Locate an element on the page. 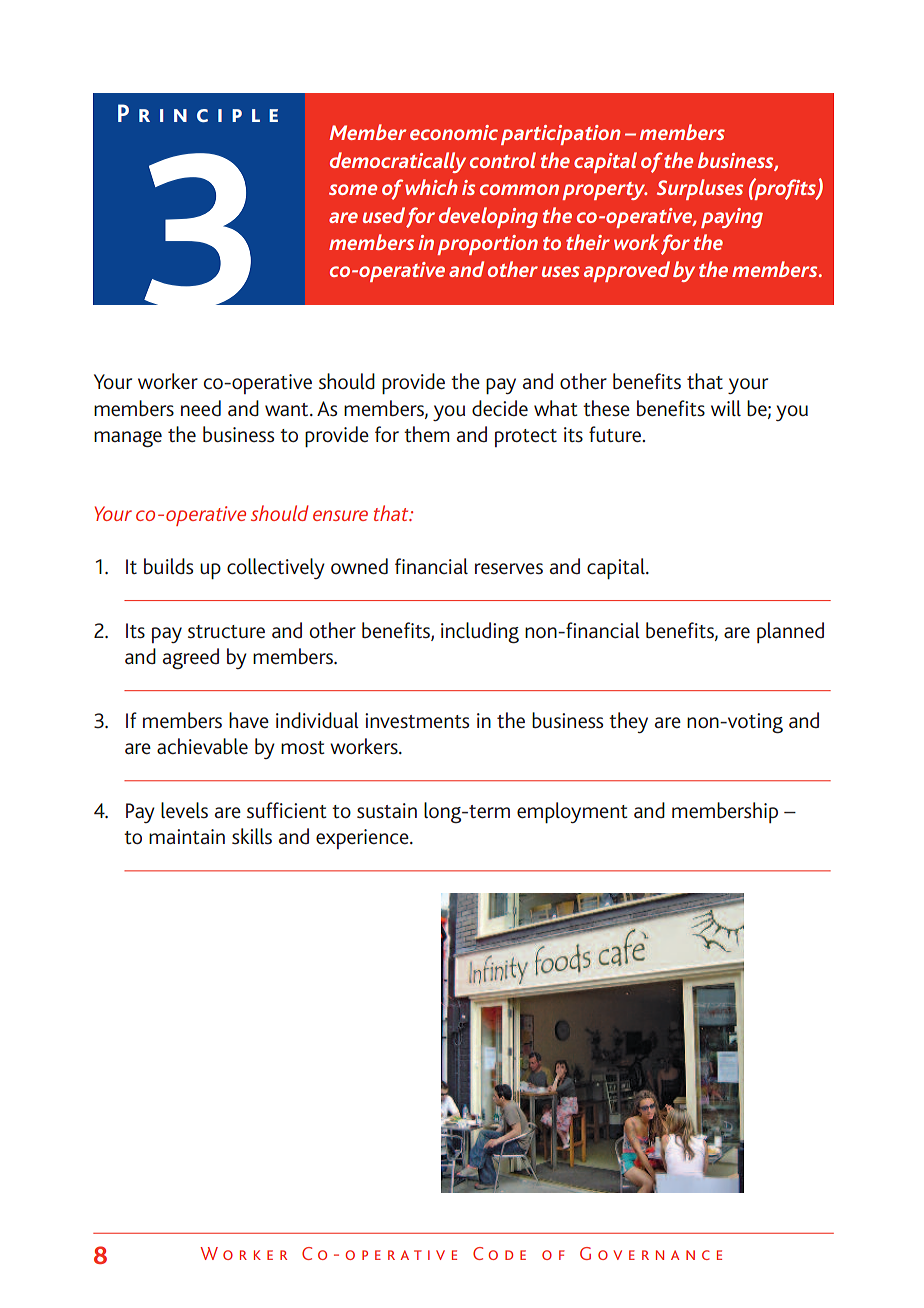 The width and height of the page is (924, 1308). planned is located at coordinates (790, 632).
